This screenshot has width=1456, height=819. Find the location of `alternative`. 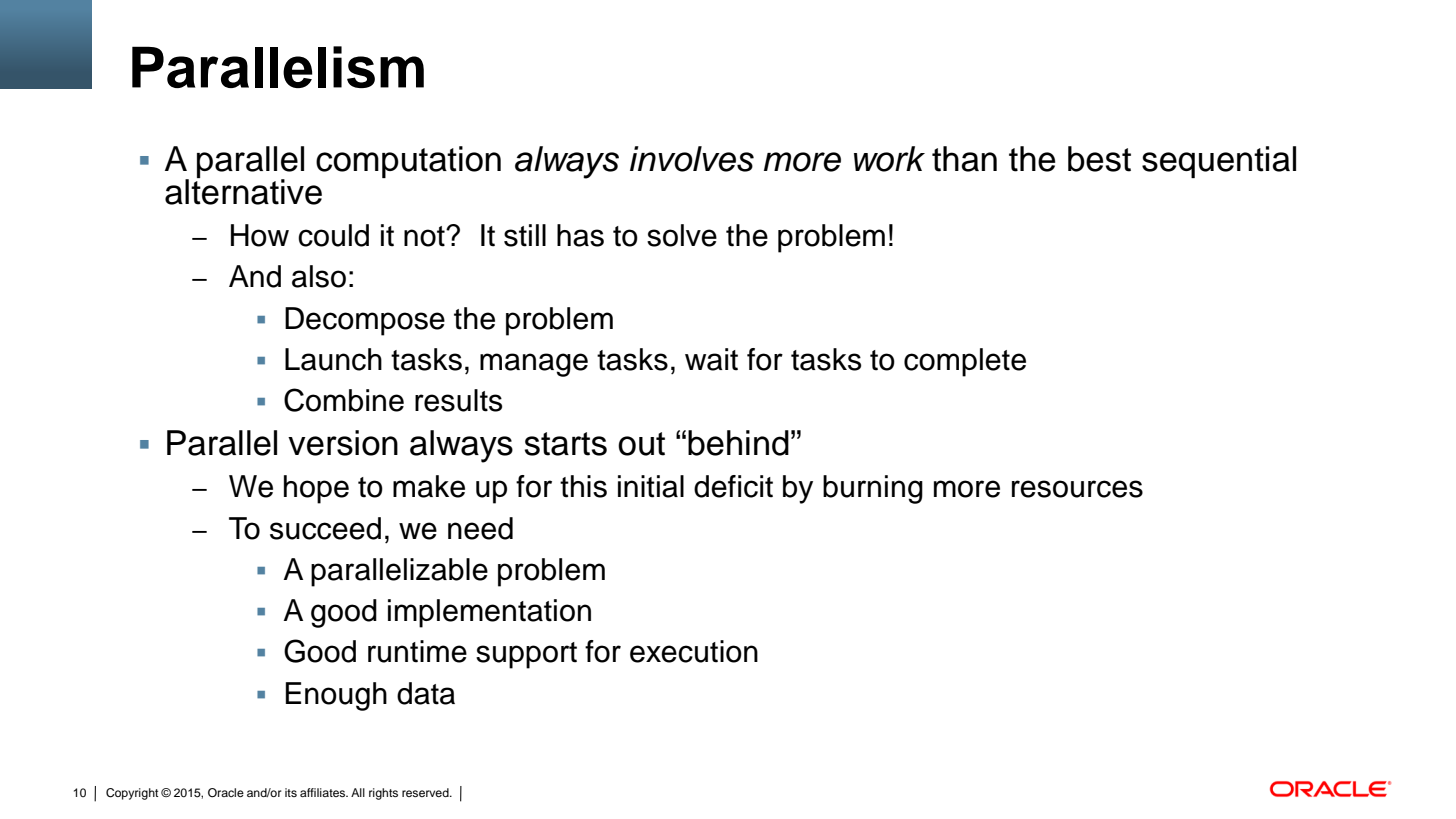

alternative is located at coordinates (243, 191).
